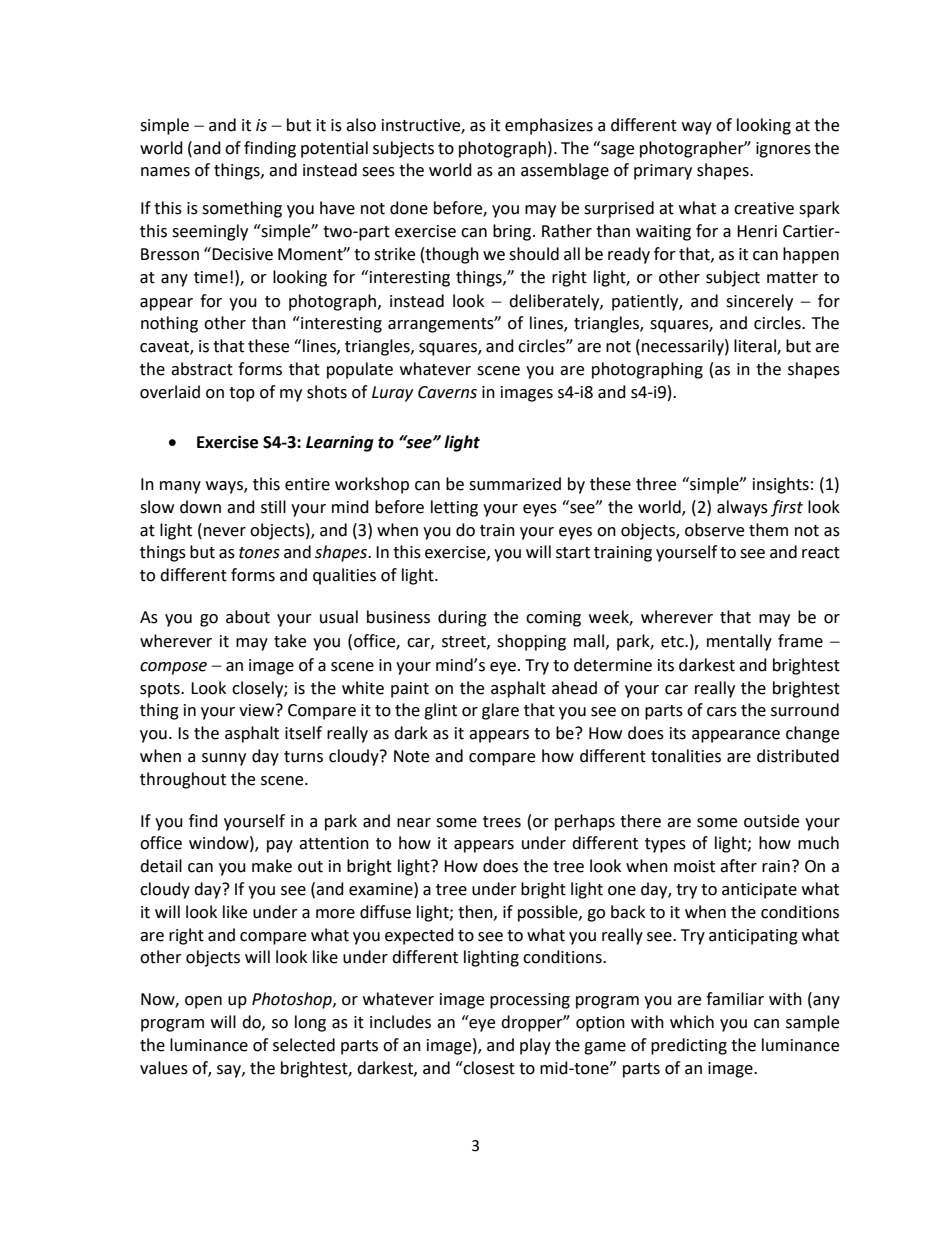  I want to click on outside, so click(771, 821).
